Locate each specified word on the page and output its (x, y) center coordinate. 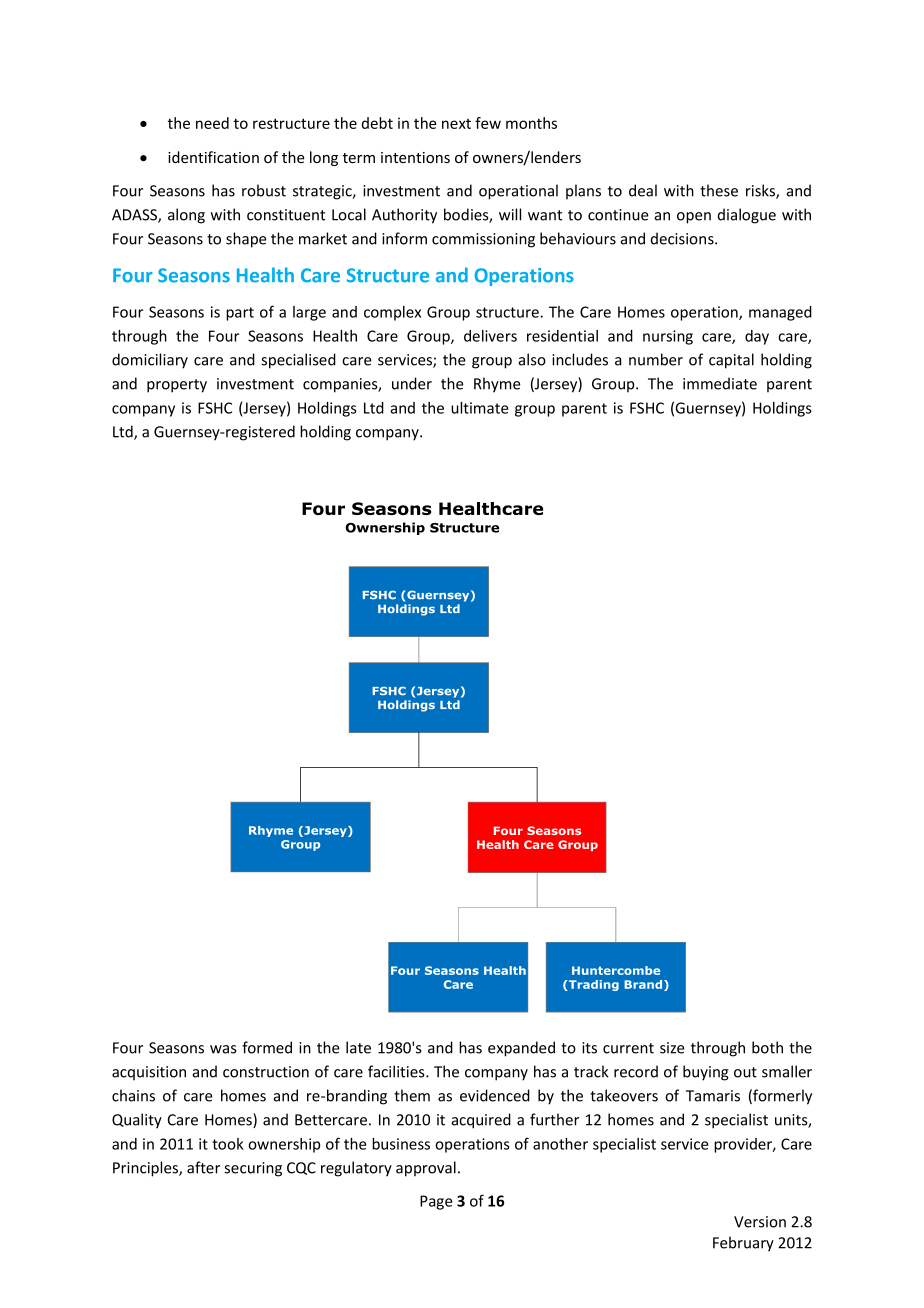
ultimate (479, 408)
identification (213, 157)
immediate (720, 383)
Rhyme (497, 385)
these (719, 190)
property (177, 386)
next (456, 124)
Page (436, 1202)
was (223, 1049)
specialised (298, 361)
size (672, 1048)
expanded (521, 1049)
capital (731, 361)
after (203, 1167)
